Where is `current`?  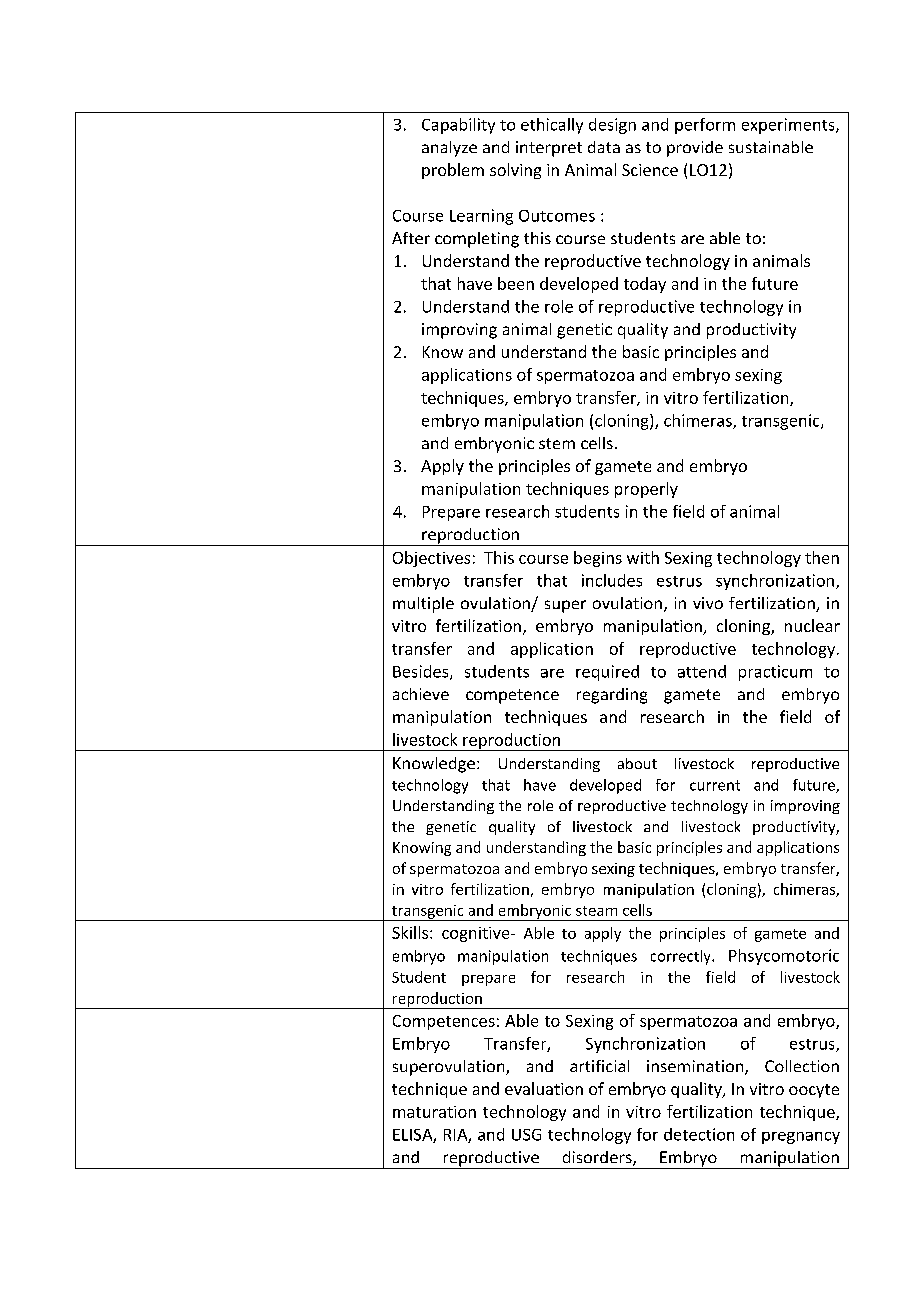 current is located at coordinates (715, 785).
